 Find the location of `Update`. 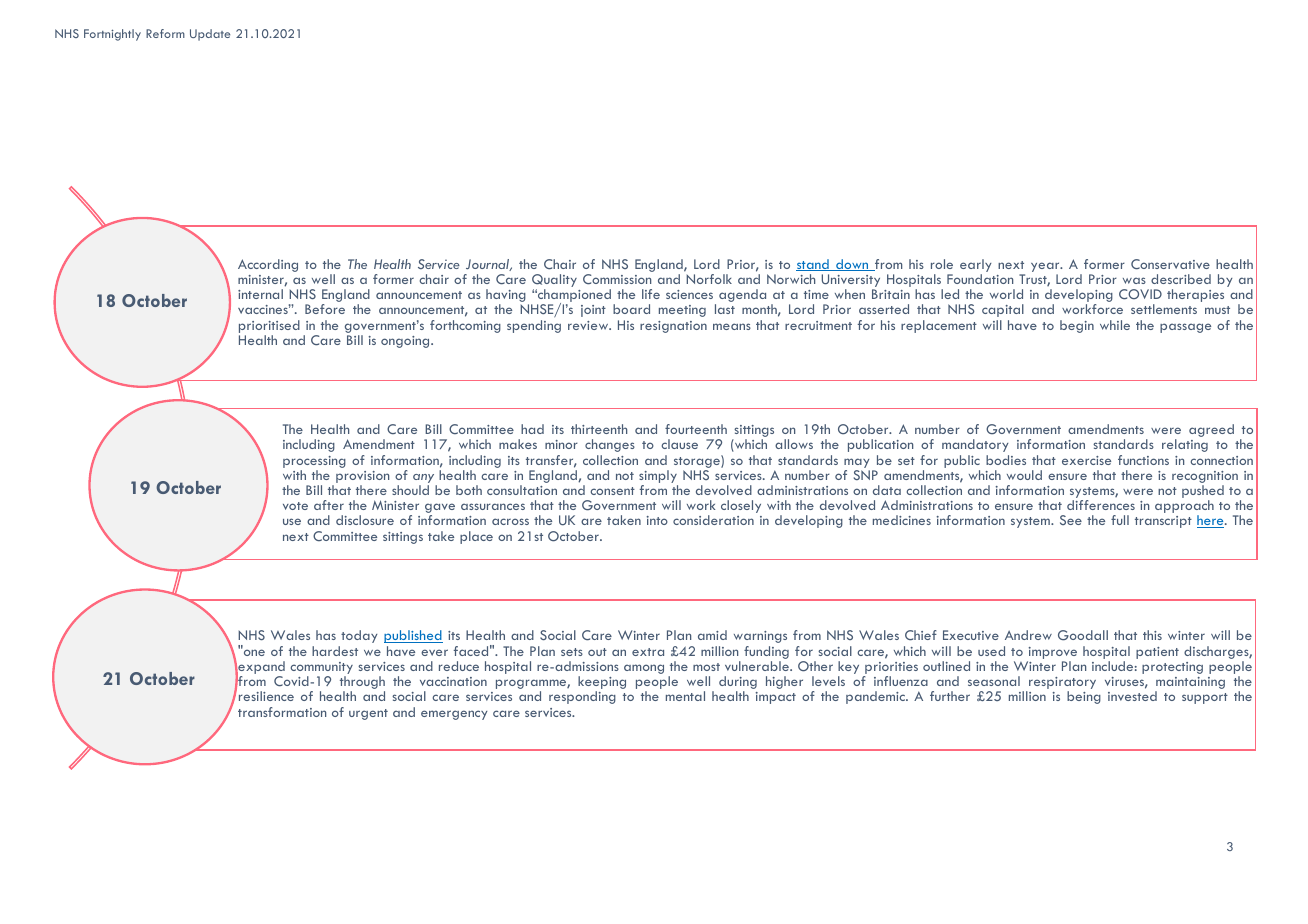

Update is located at coordinates (210, 35).
